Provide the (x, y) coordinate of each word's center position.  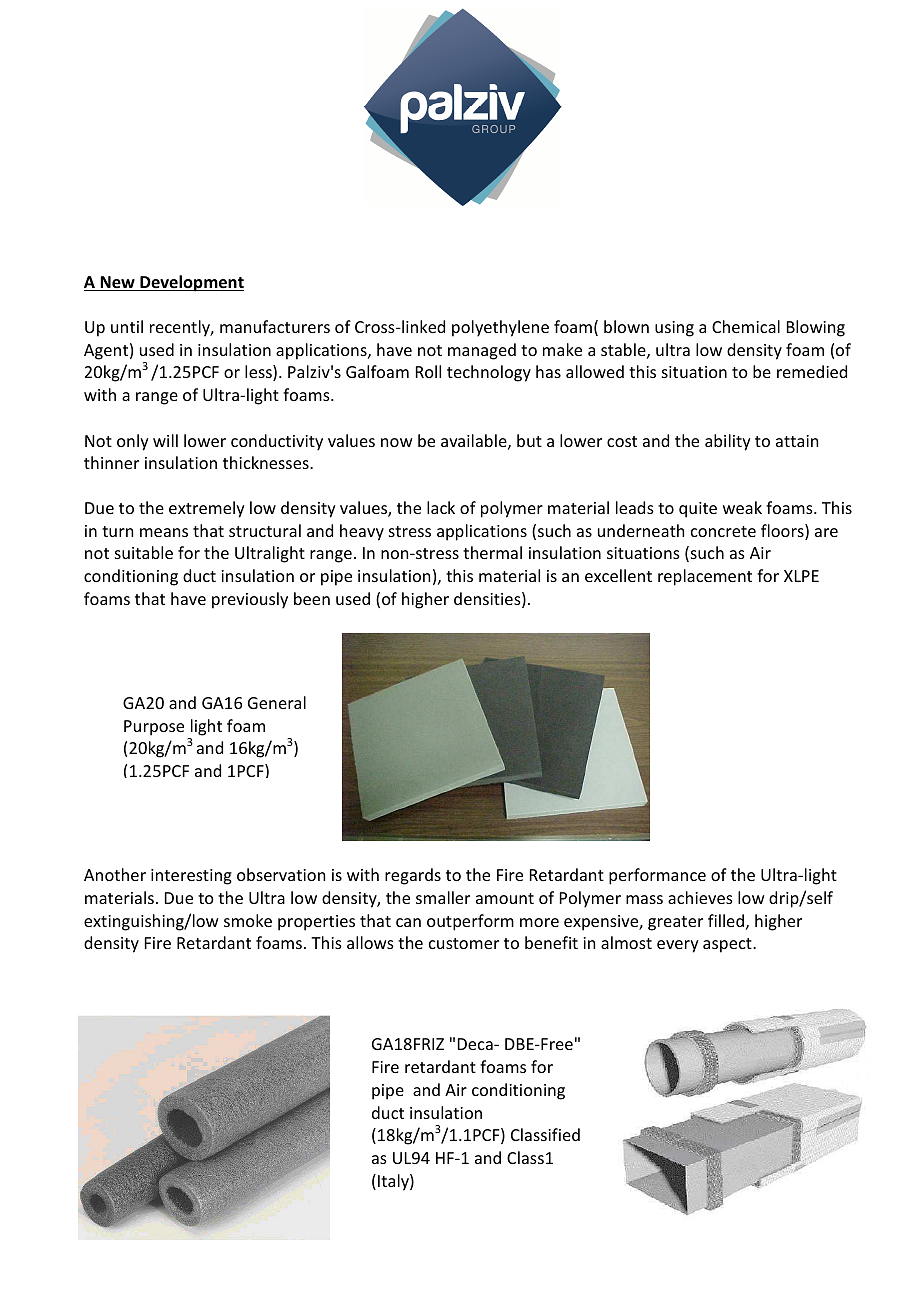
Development (191, 283)
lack (441, 507)
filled (726, 920)
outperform (470, 922)
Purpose (154, 728)
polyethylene (500, 328)
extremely (207, 509)
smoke (248, 920)
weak (742, 507)
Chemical (746, 326)
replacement (705, 577)
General (277, 702)
